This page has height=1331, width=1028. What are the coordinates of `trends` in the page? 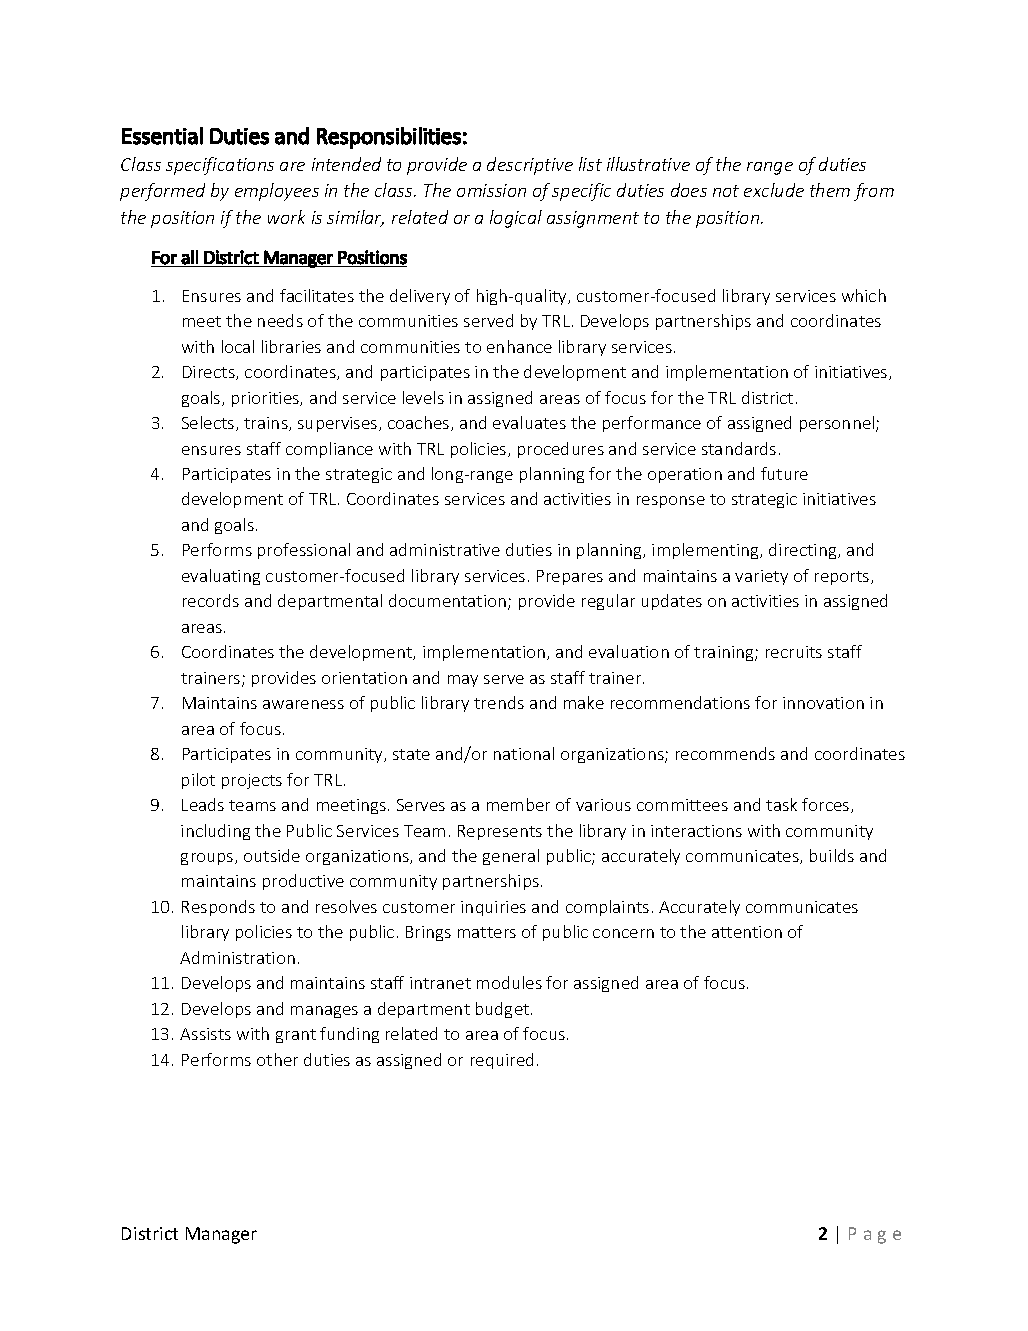 It's located at (499, 702).
